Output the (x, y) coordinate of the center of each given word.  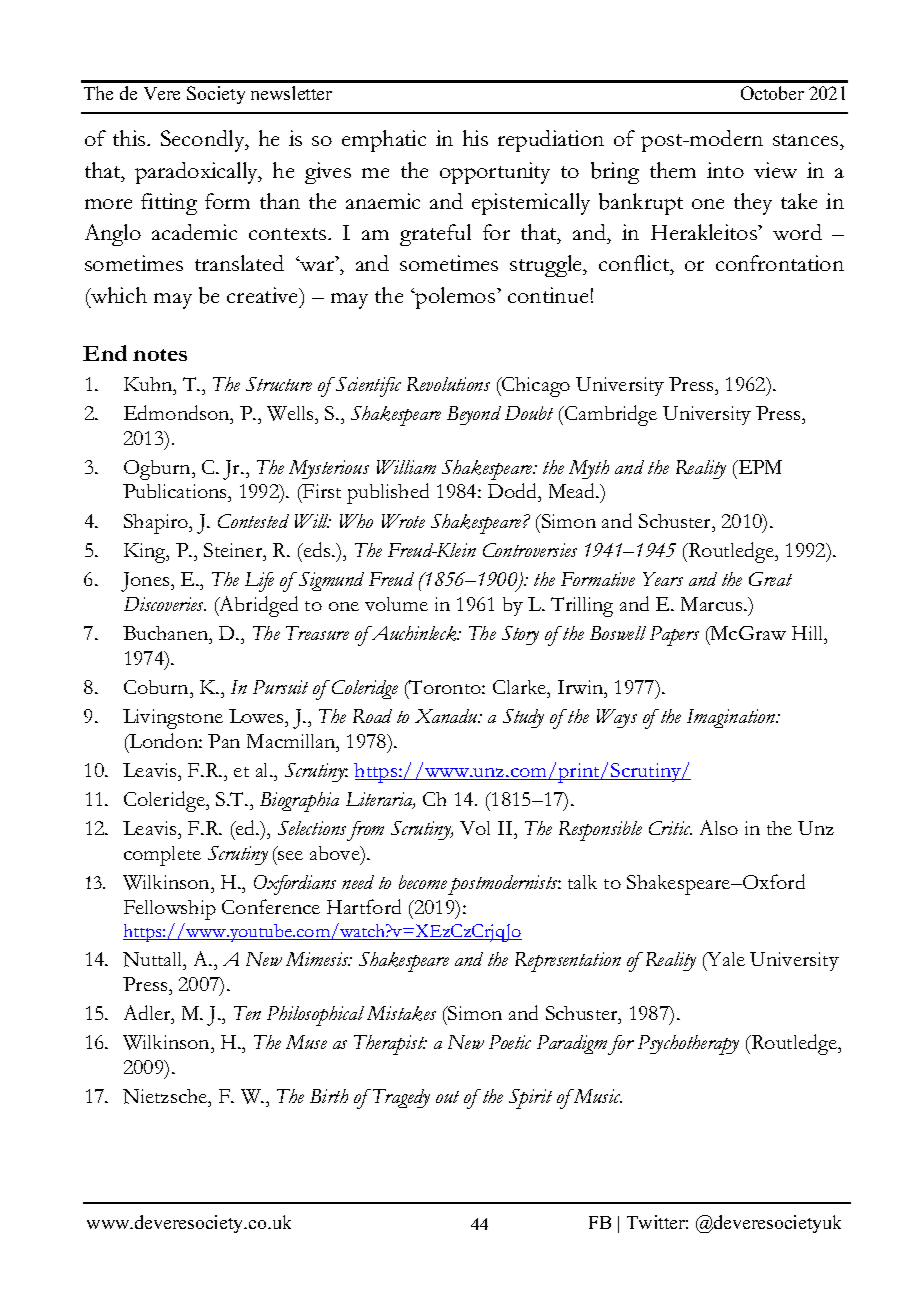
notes (160, 355)
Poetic (510, 1042)
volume (396, 604)
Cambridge (610, 415)
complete (162, 856)
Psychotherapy (688, 1045)
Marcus (713, 604)
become (423, 882)
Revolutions (448, 384)
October (772, 93)
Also (719, 827)
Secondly (204, 141)
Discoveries (165, 604)
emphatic (384, 141)
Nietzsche (166, 1096)
